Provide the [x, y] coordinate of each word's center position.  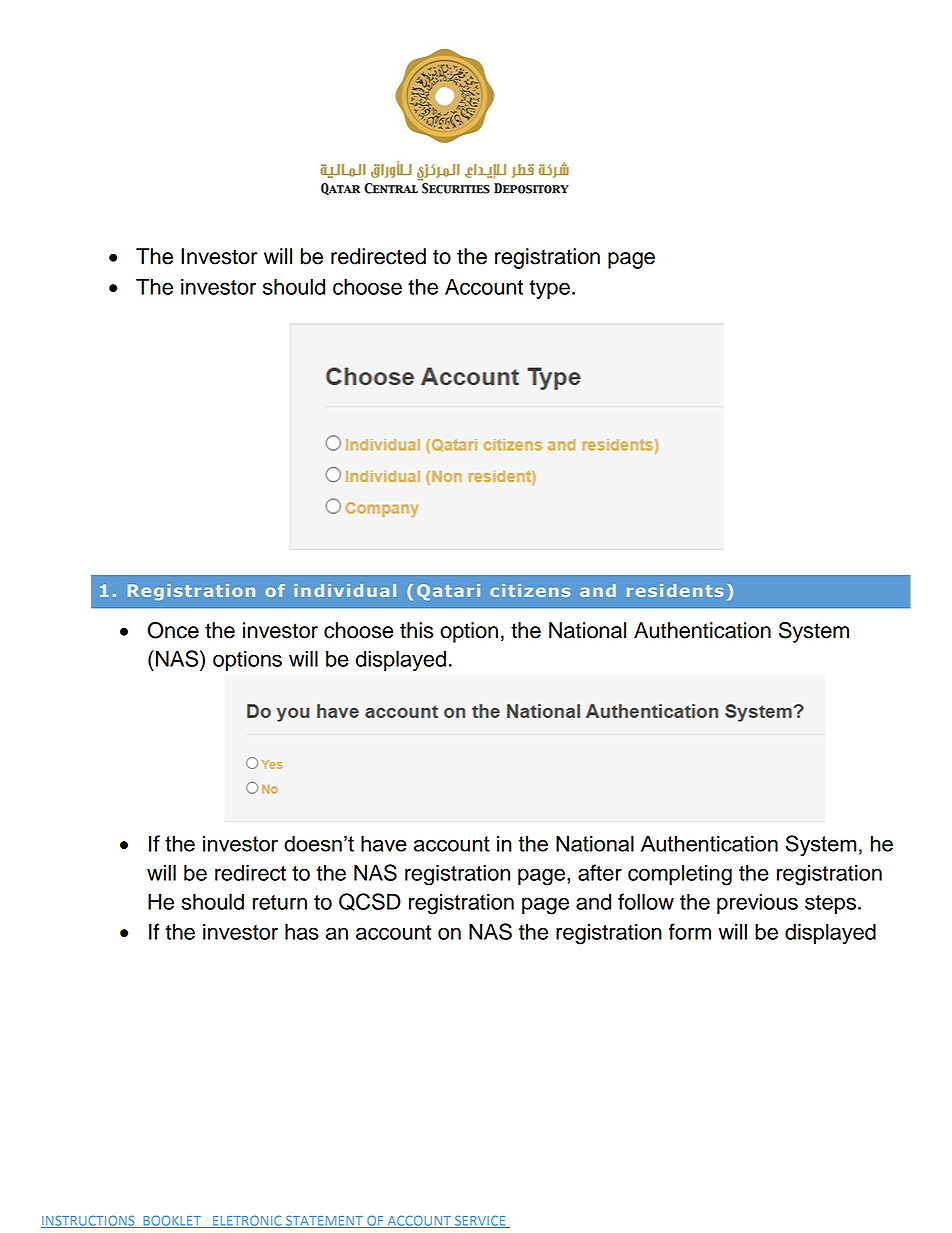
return [280, 902]
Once [173, 630]
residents [675, 590]
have [384, 843]
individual [345, 590]
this [416, 630]
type [549, 289]
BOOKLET [172, 1221]
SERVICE [480, 1221]
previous [757, 903]
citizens [530, 590]
